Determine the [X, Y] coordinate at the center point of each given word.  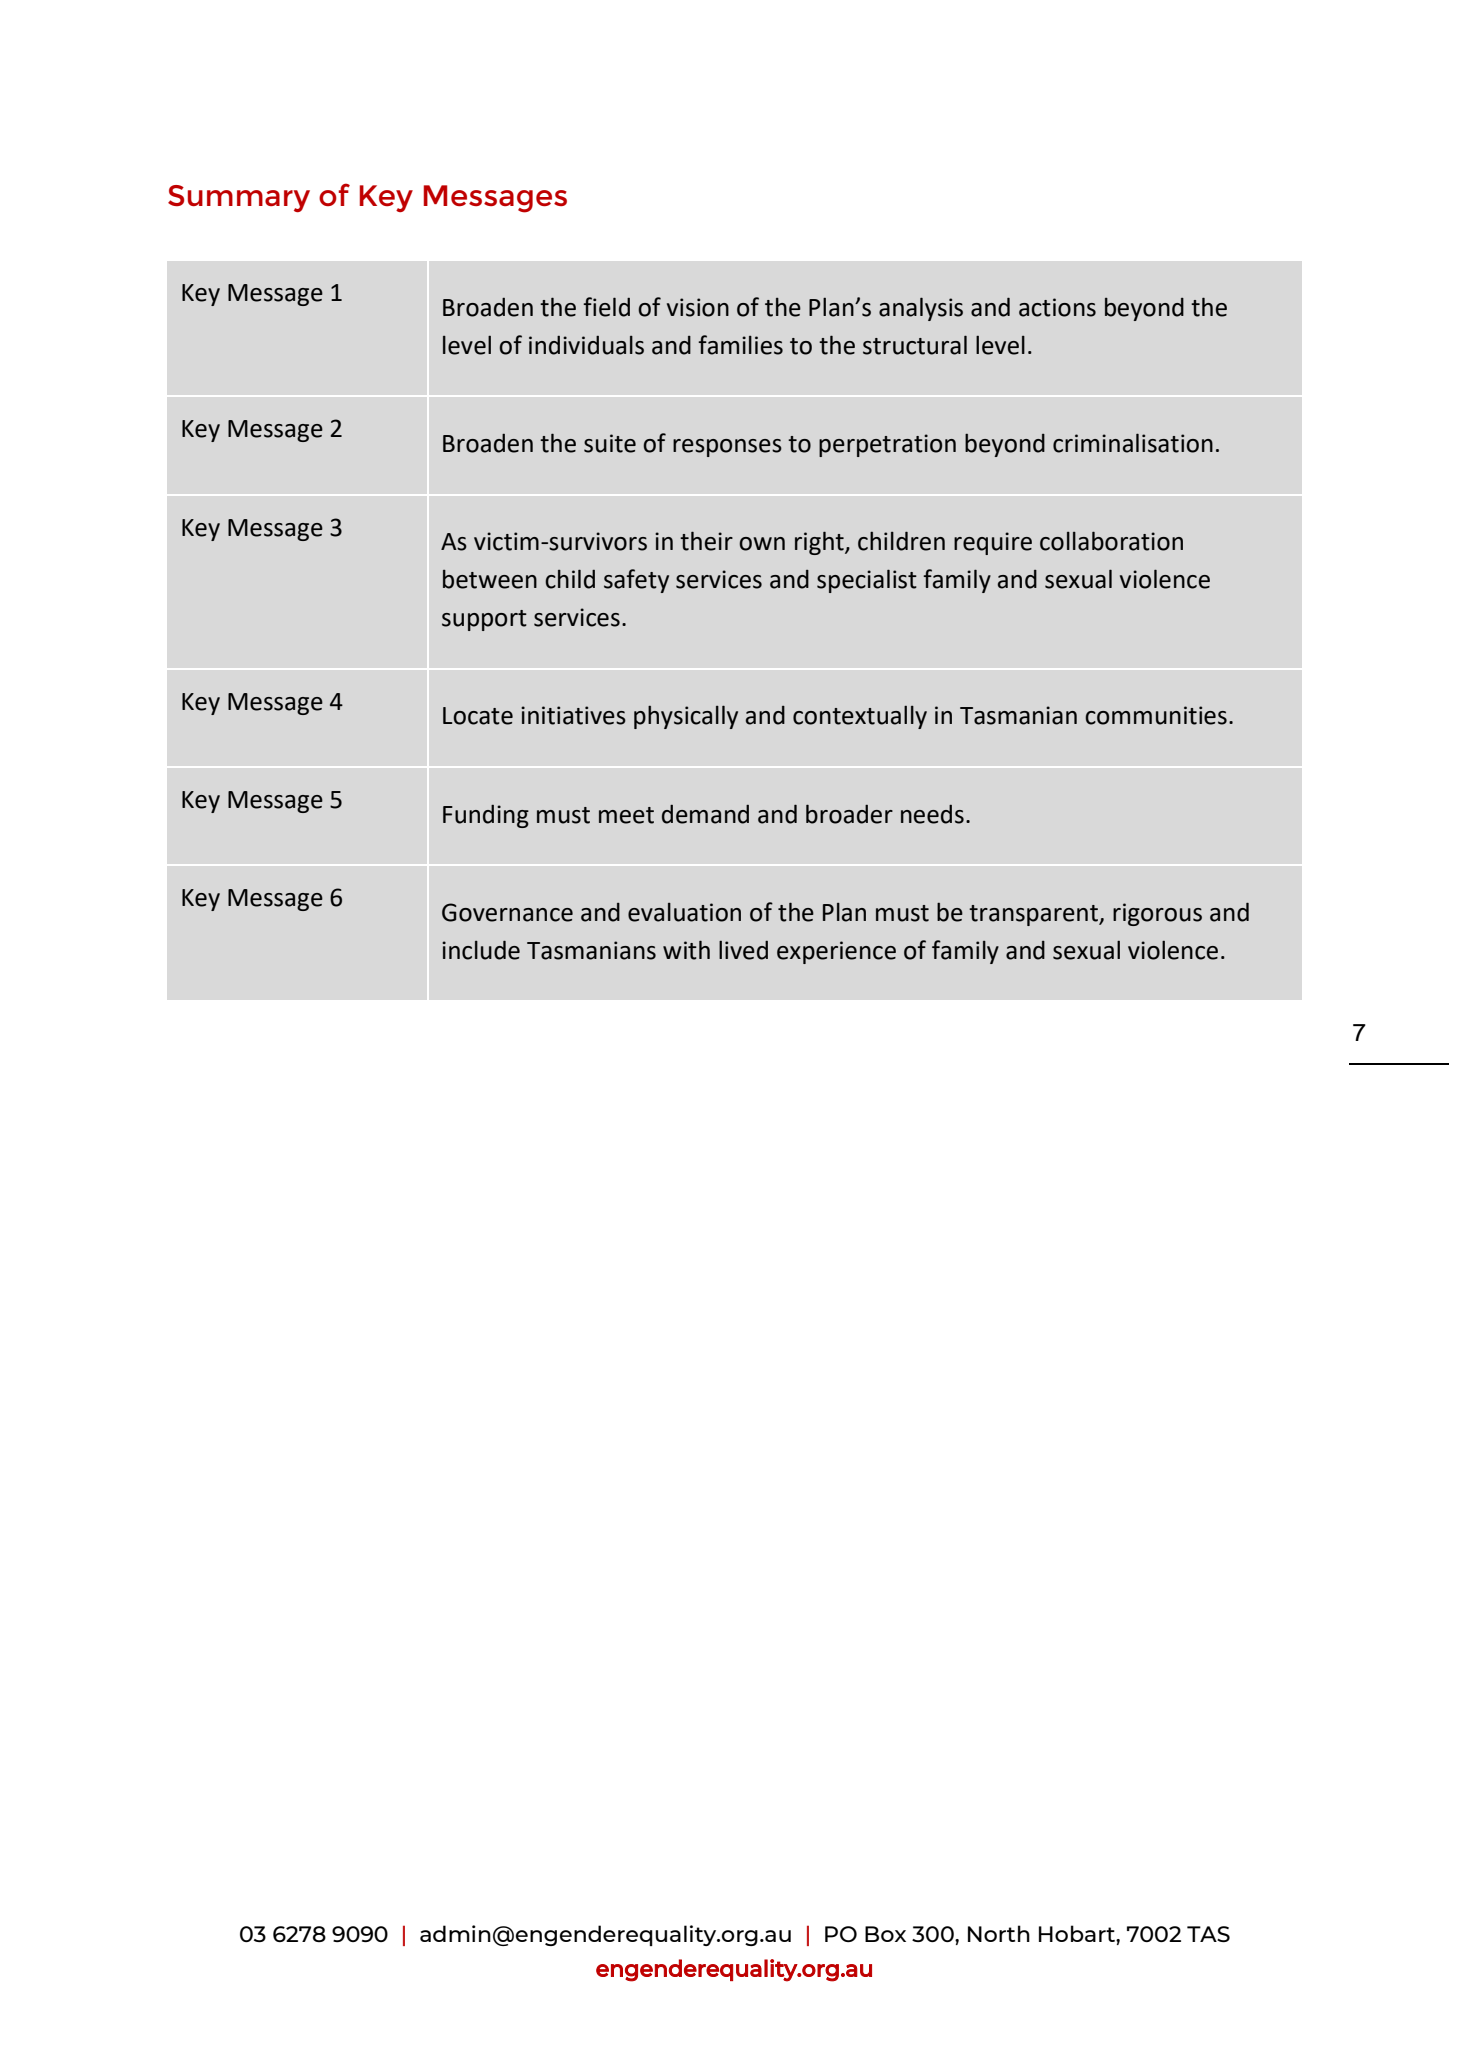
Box [885, 1934]
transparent [1034, 915]
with [686, 950]
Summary [239, 198]
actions [1057, 307]
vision [698, 307]
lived [743, 950]
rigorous [1157, 914]
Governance [507, 912]
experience [836, 952]
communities [1156, 715]
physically [686, 717]
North [999, 1933]
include [481, 950]
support [484, 620]
